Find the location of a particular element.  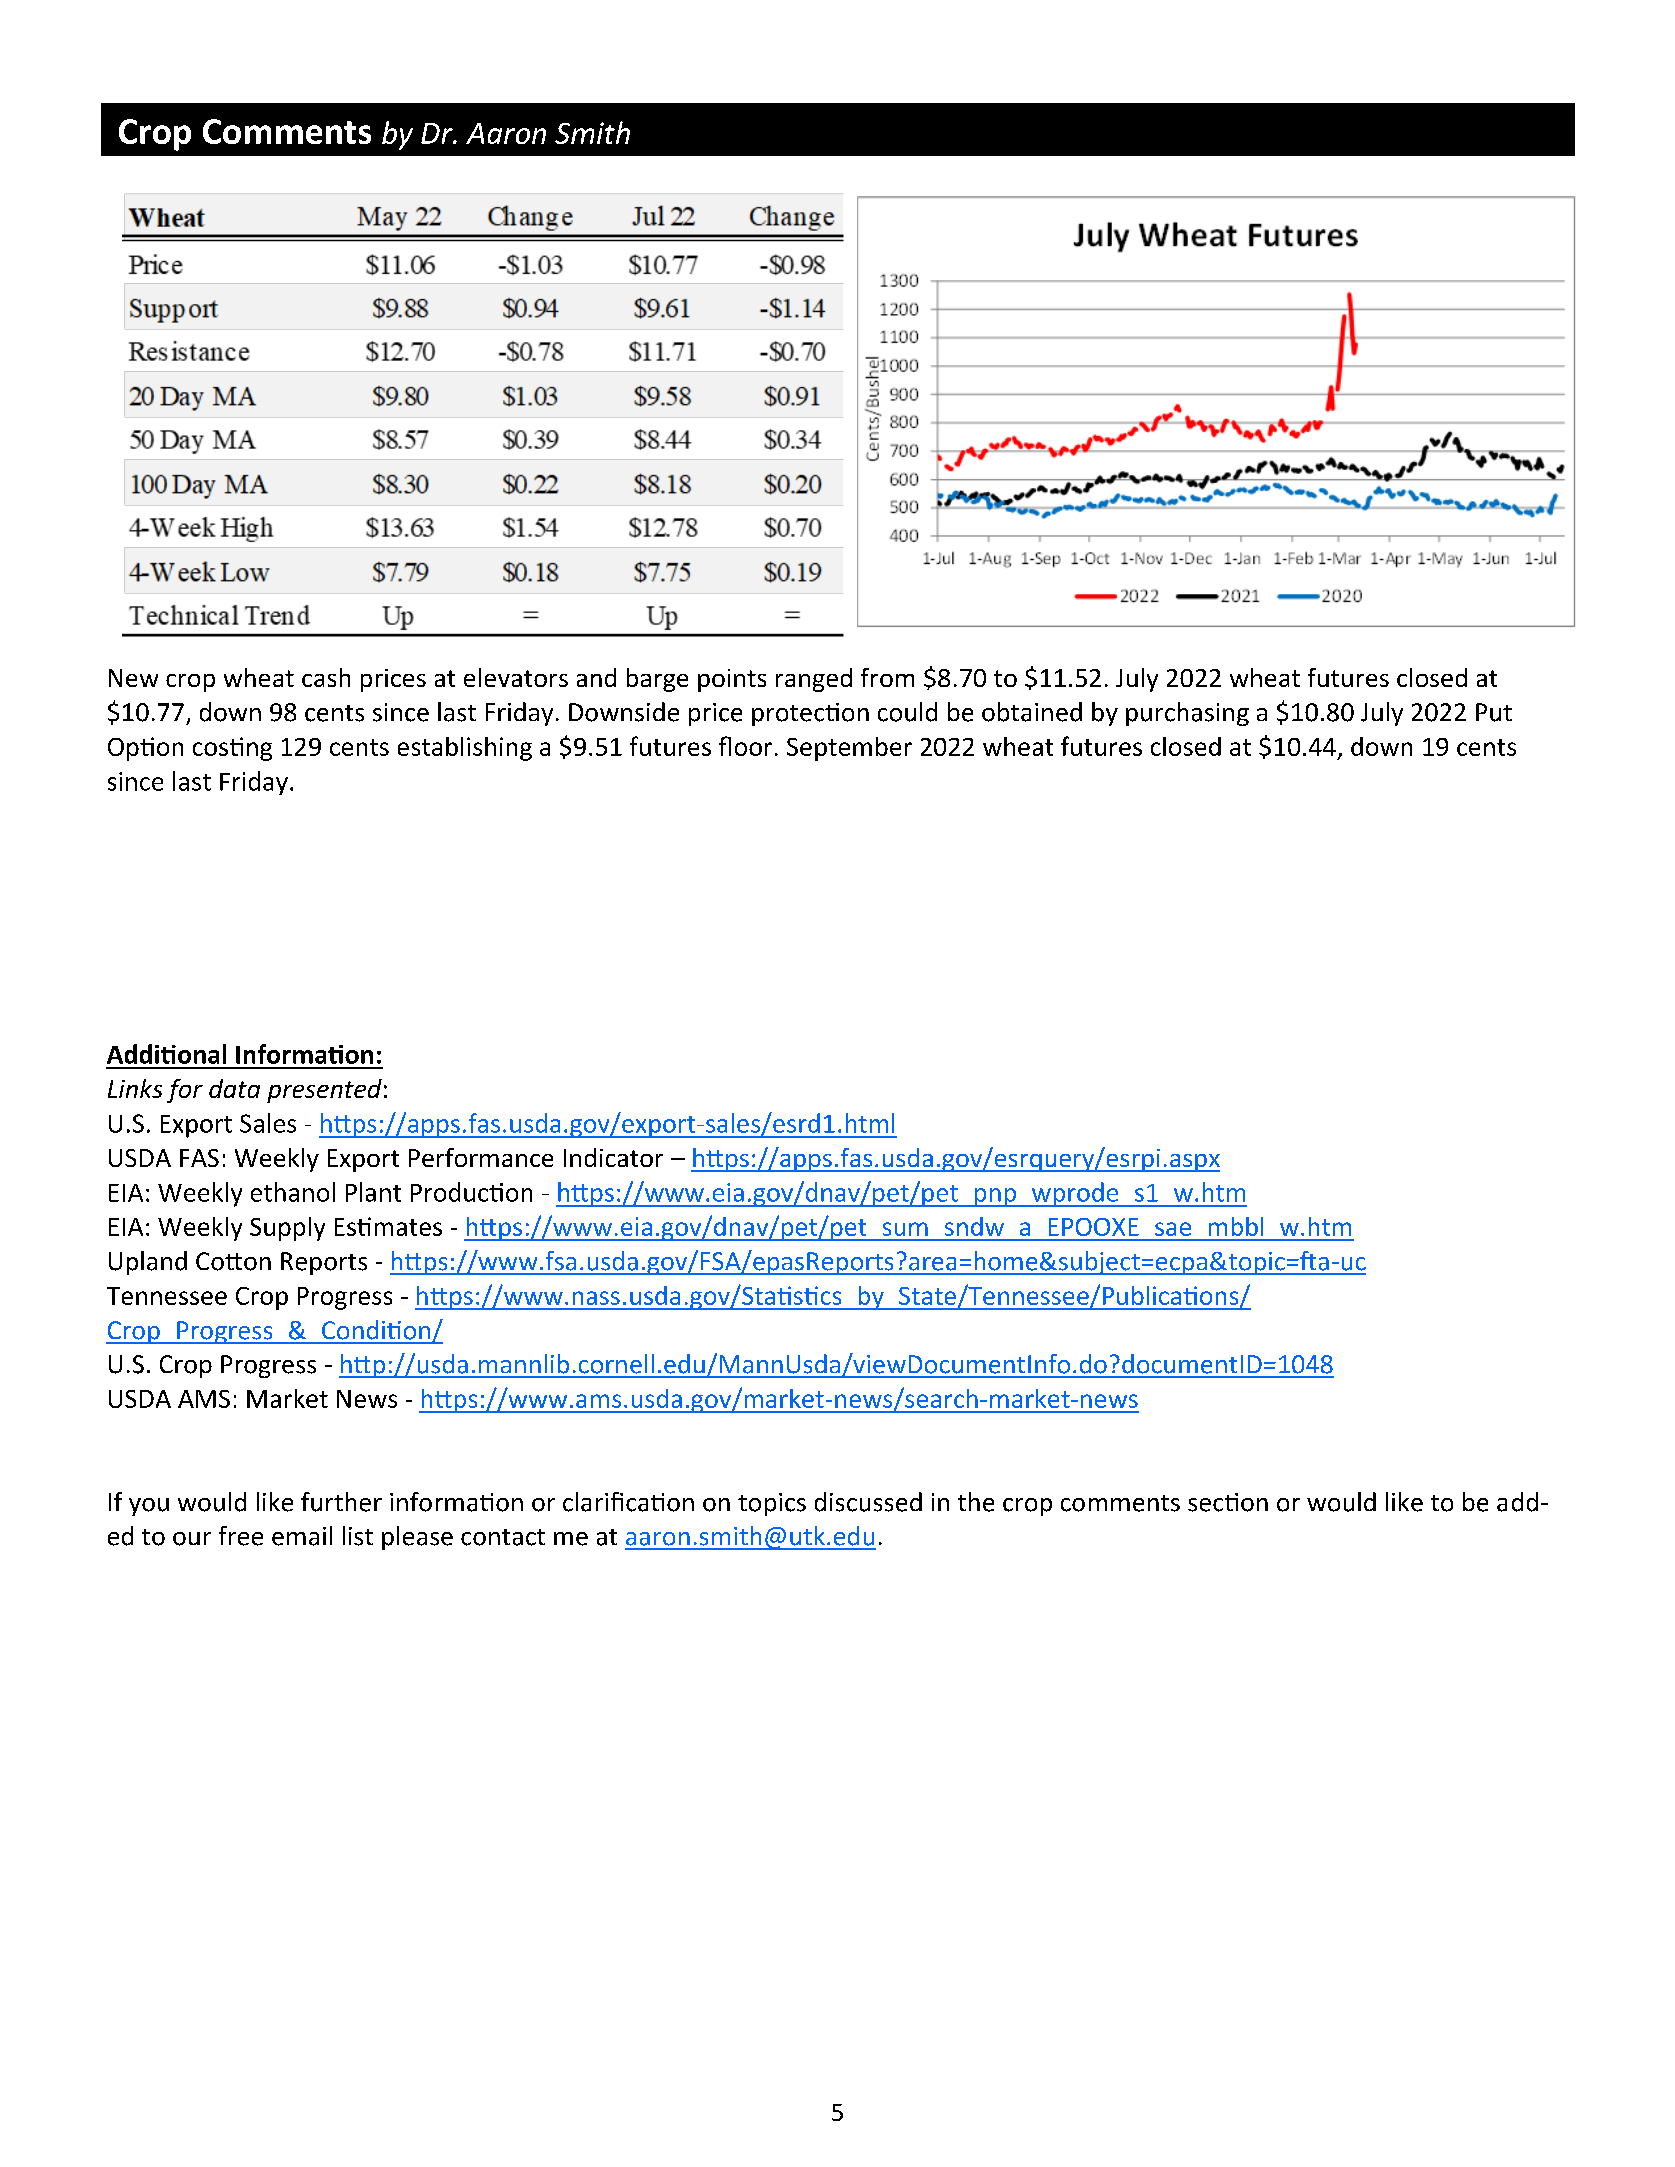

further is located at coordinates (341, 1502).
